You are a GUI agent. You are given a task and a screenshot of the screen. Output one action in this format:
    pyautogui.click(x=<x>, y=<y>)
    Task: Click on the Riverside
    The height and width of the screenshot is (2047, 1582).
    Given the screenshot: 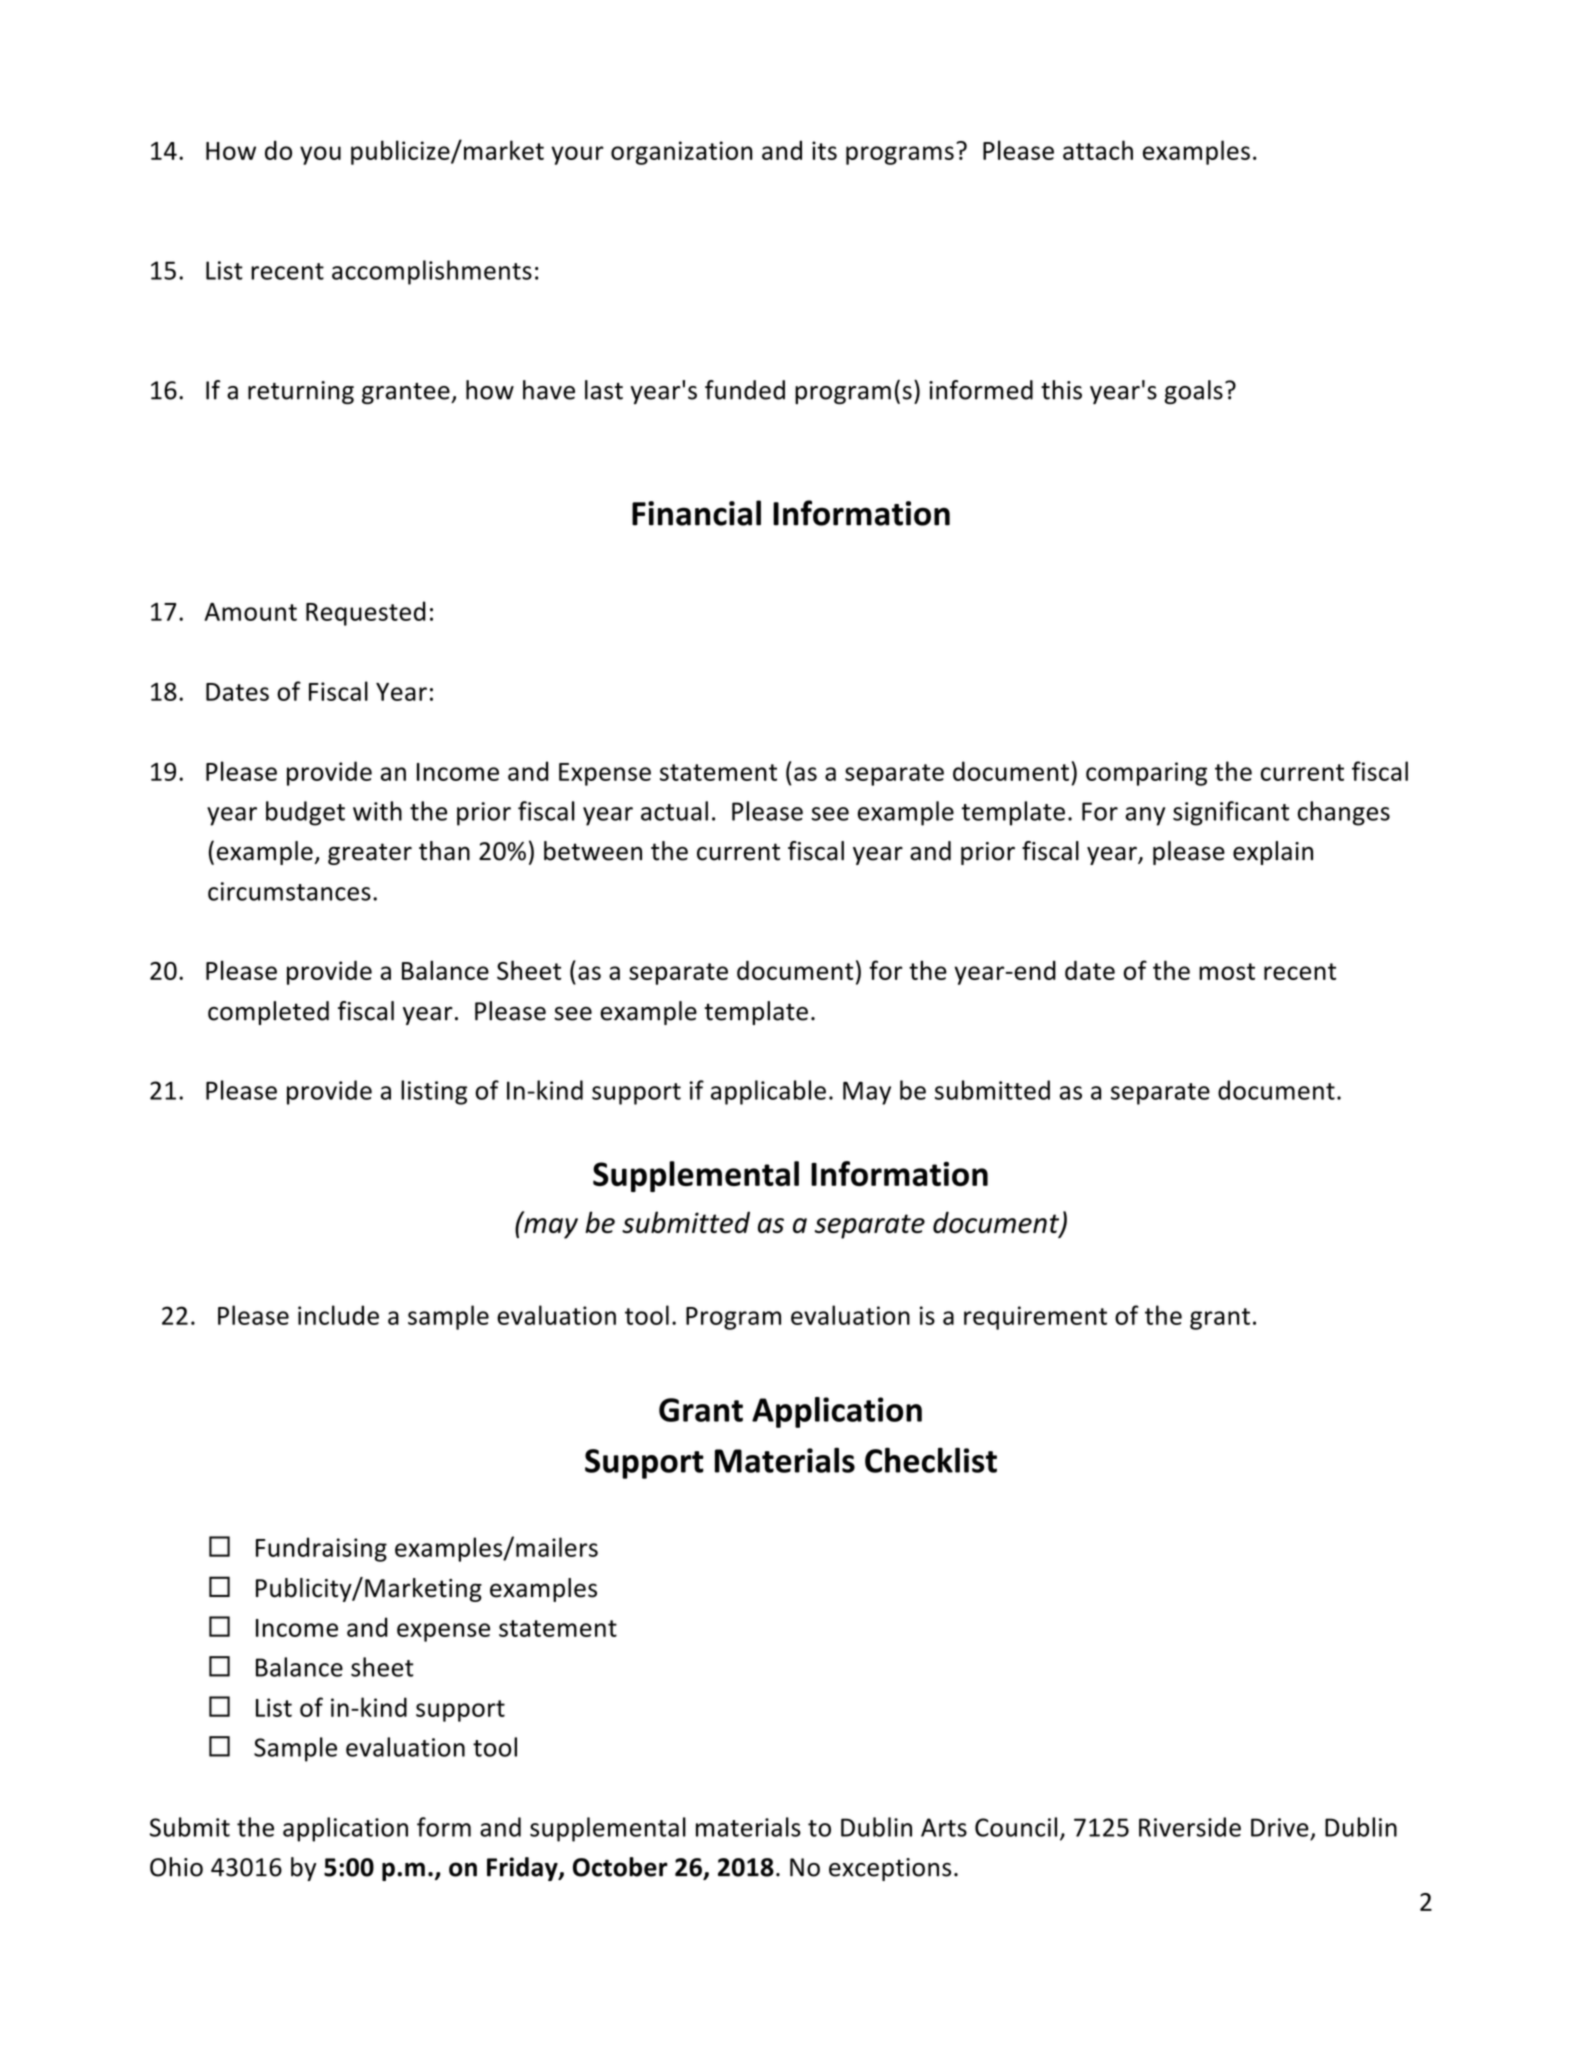 What is the action you would take?
    pyautogui.click(x=1190, y=1827)
